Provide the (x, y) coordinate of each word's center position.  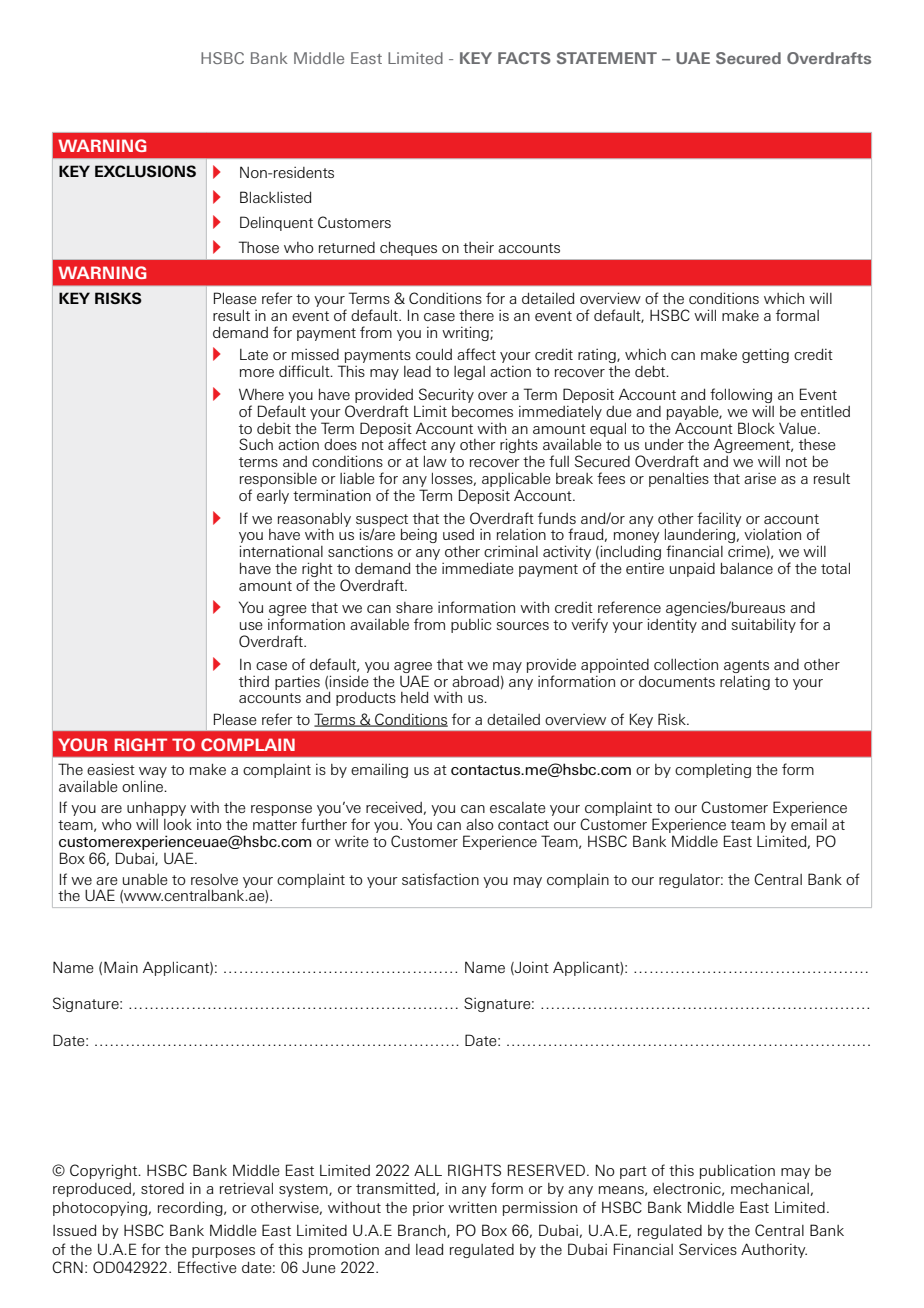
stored (162, 1188)
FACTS (524, 58)
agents (746, 666)
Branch (423, 1231)
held (414, 697)
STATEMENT (607, 58)
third (254, 681)
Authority (774, 1250)
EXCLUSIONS (145, 171)
